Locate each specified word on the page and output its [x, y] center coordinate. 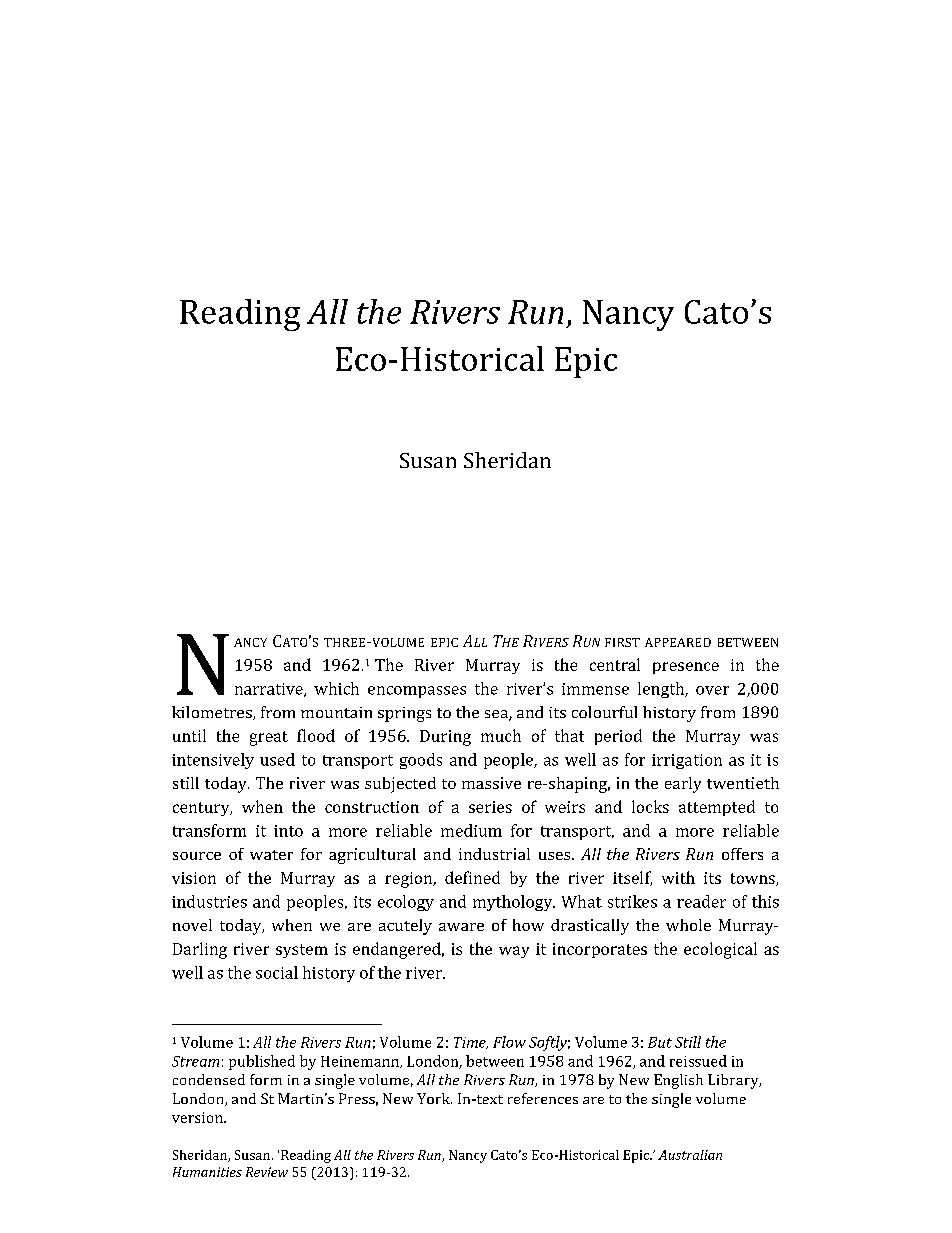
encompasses [417, 692]
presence [686, 668]
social [277, 972]
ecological [720, 950]
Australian [690, 1155]
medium [471, 830]
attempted [717, 808]
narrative [270, 690]
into [288, 831]
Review [267, 1172]
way [514, 952]
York [434, 1098]
